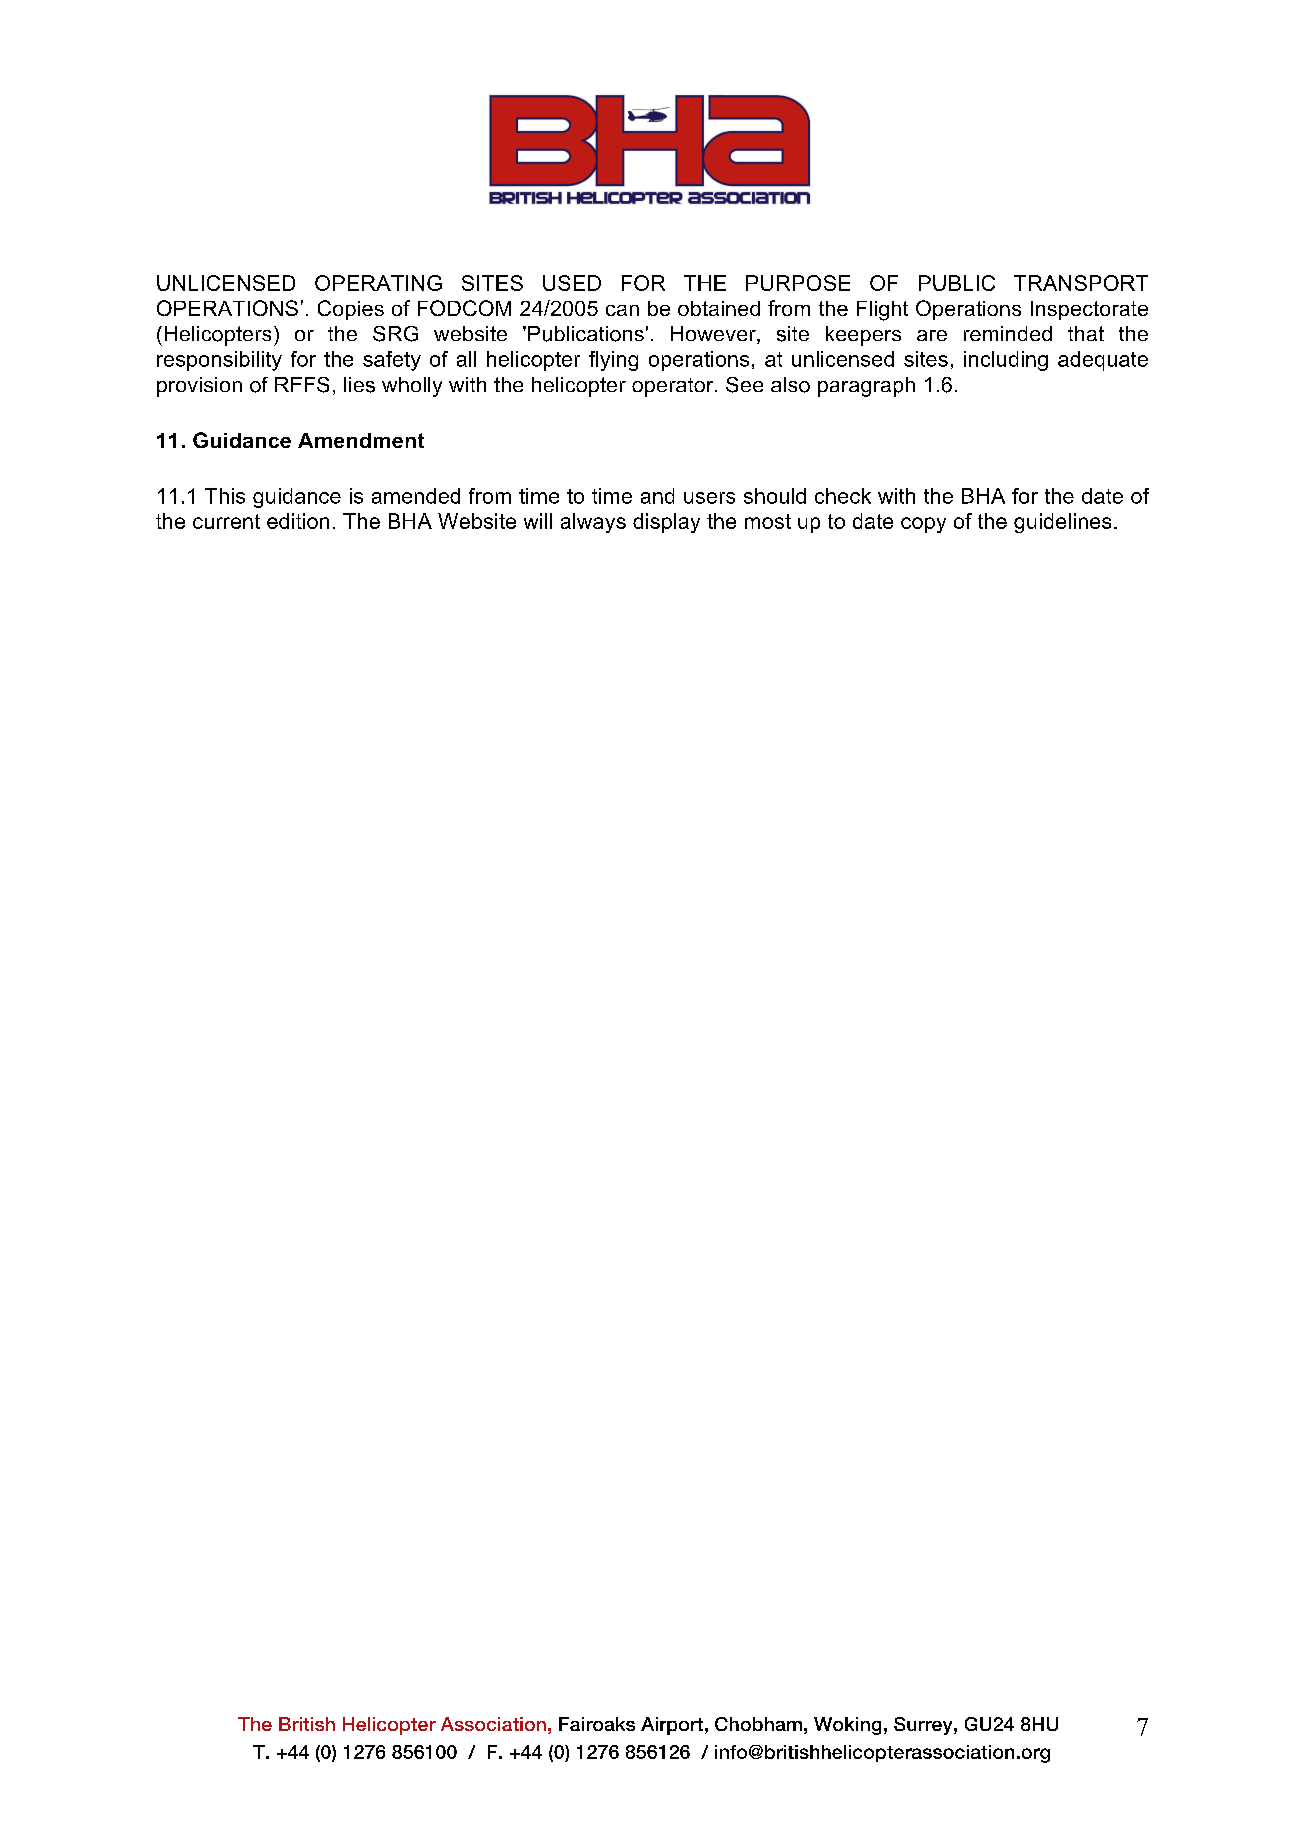  I want to click on Copies, so click(351, 310).
